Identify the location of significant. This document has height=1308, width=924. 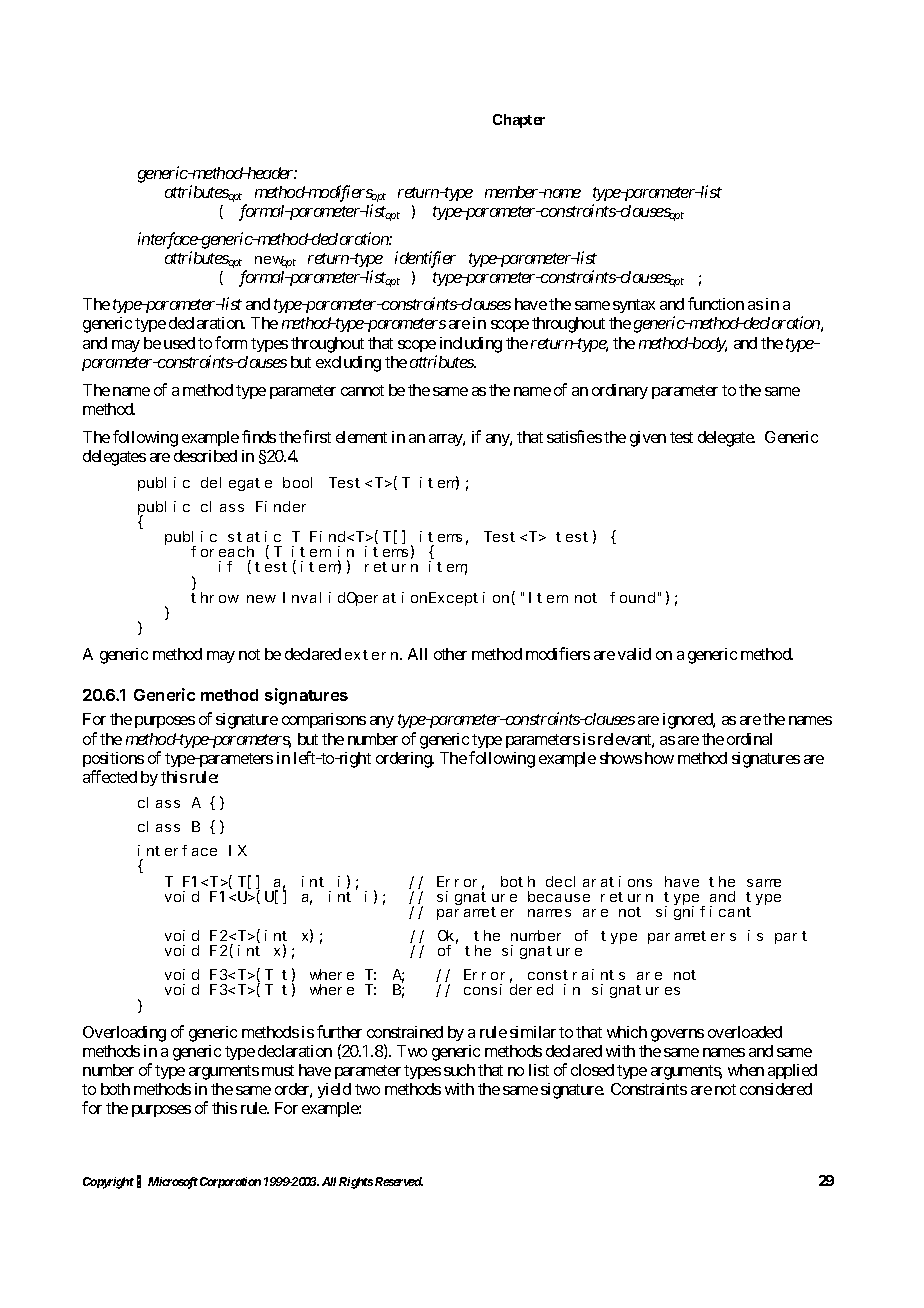
(703, 912).
